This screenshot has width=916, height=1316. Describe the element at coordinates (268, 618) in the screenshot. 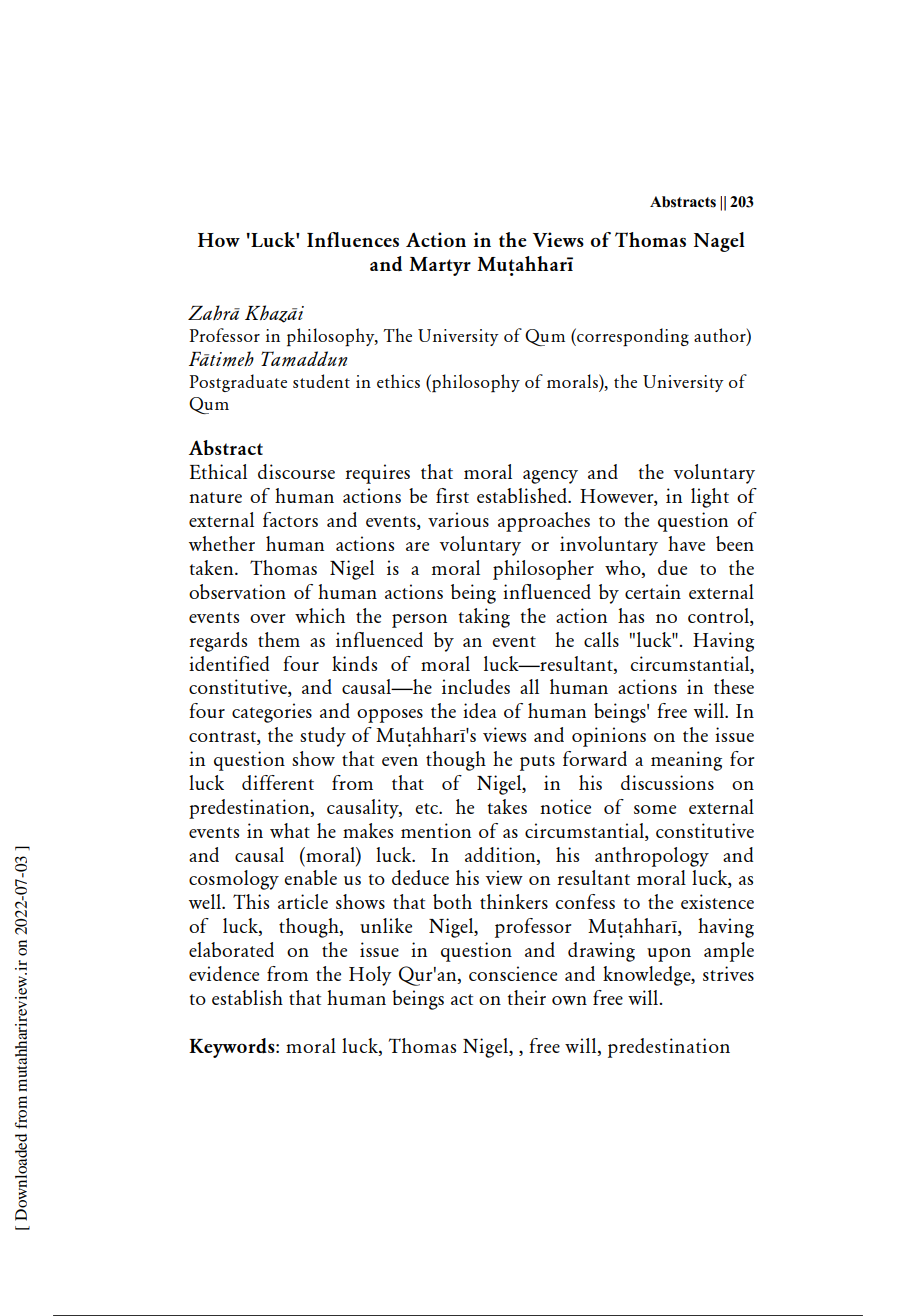

I see `over` at that location.
